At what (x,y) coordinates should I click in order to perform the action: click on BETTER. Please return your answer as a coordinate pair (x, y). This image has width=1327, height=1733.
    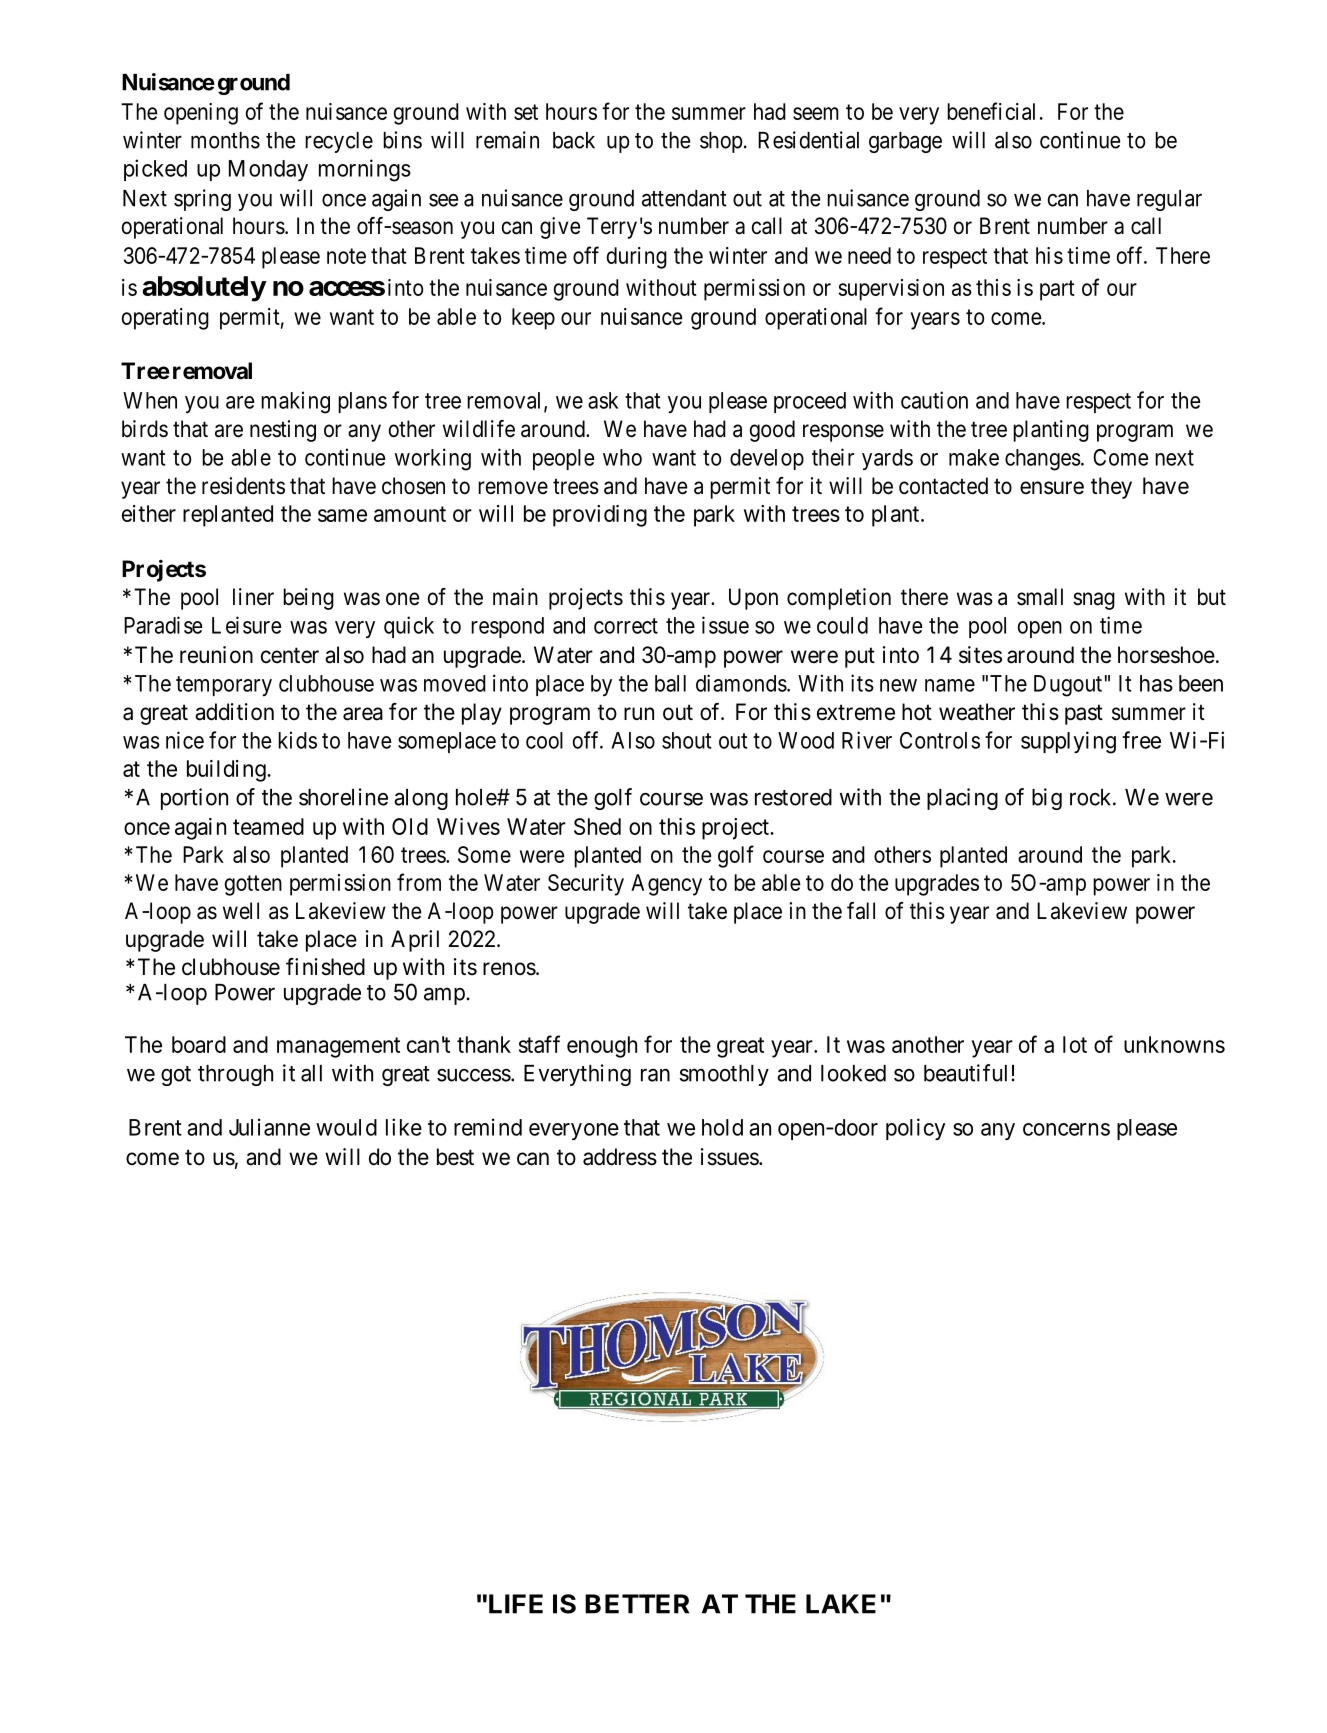
    Looking at the image, I should click on (637, 1604).
